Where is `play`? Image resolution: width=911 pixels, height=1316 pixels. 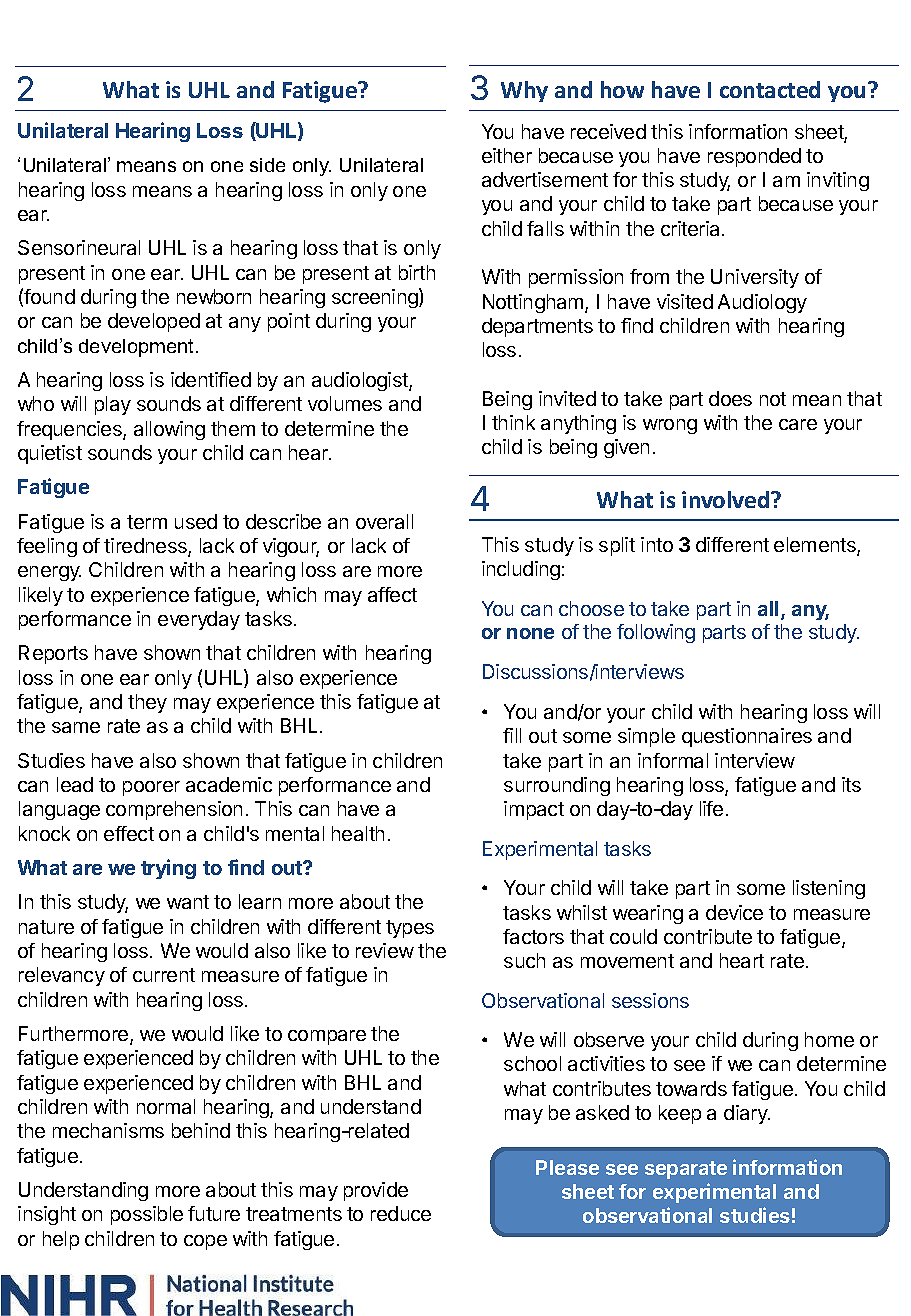 play is located at coordinates (113, 405).
